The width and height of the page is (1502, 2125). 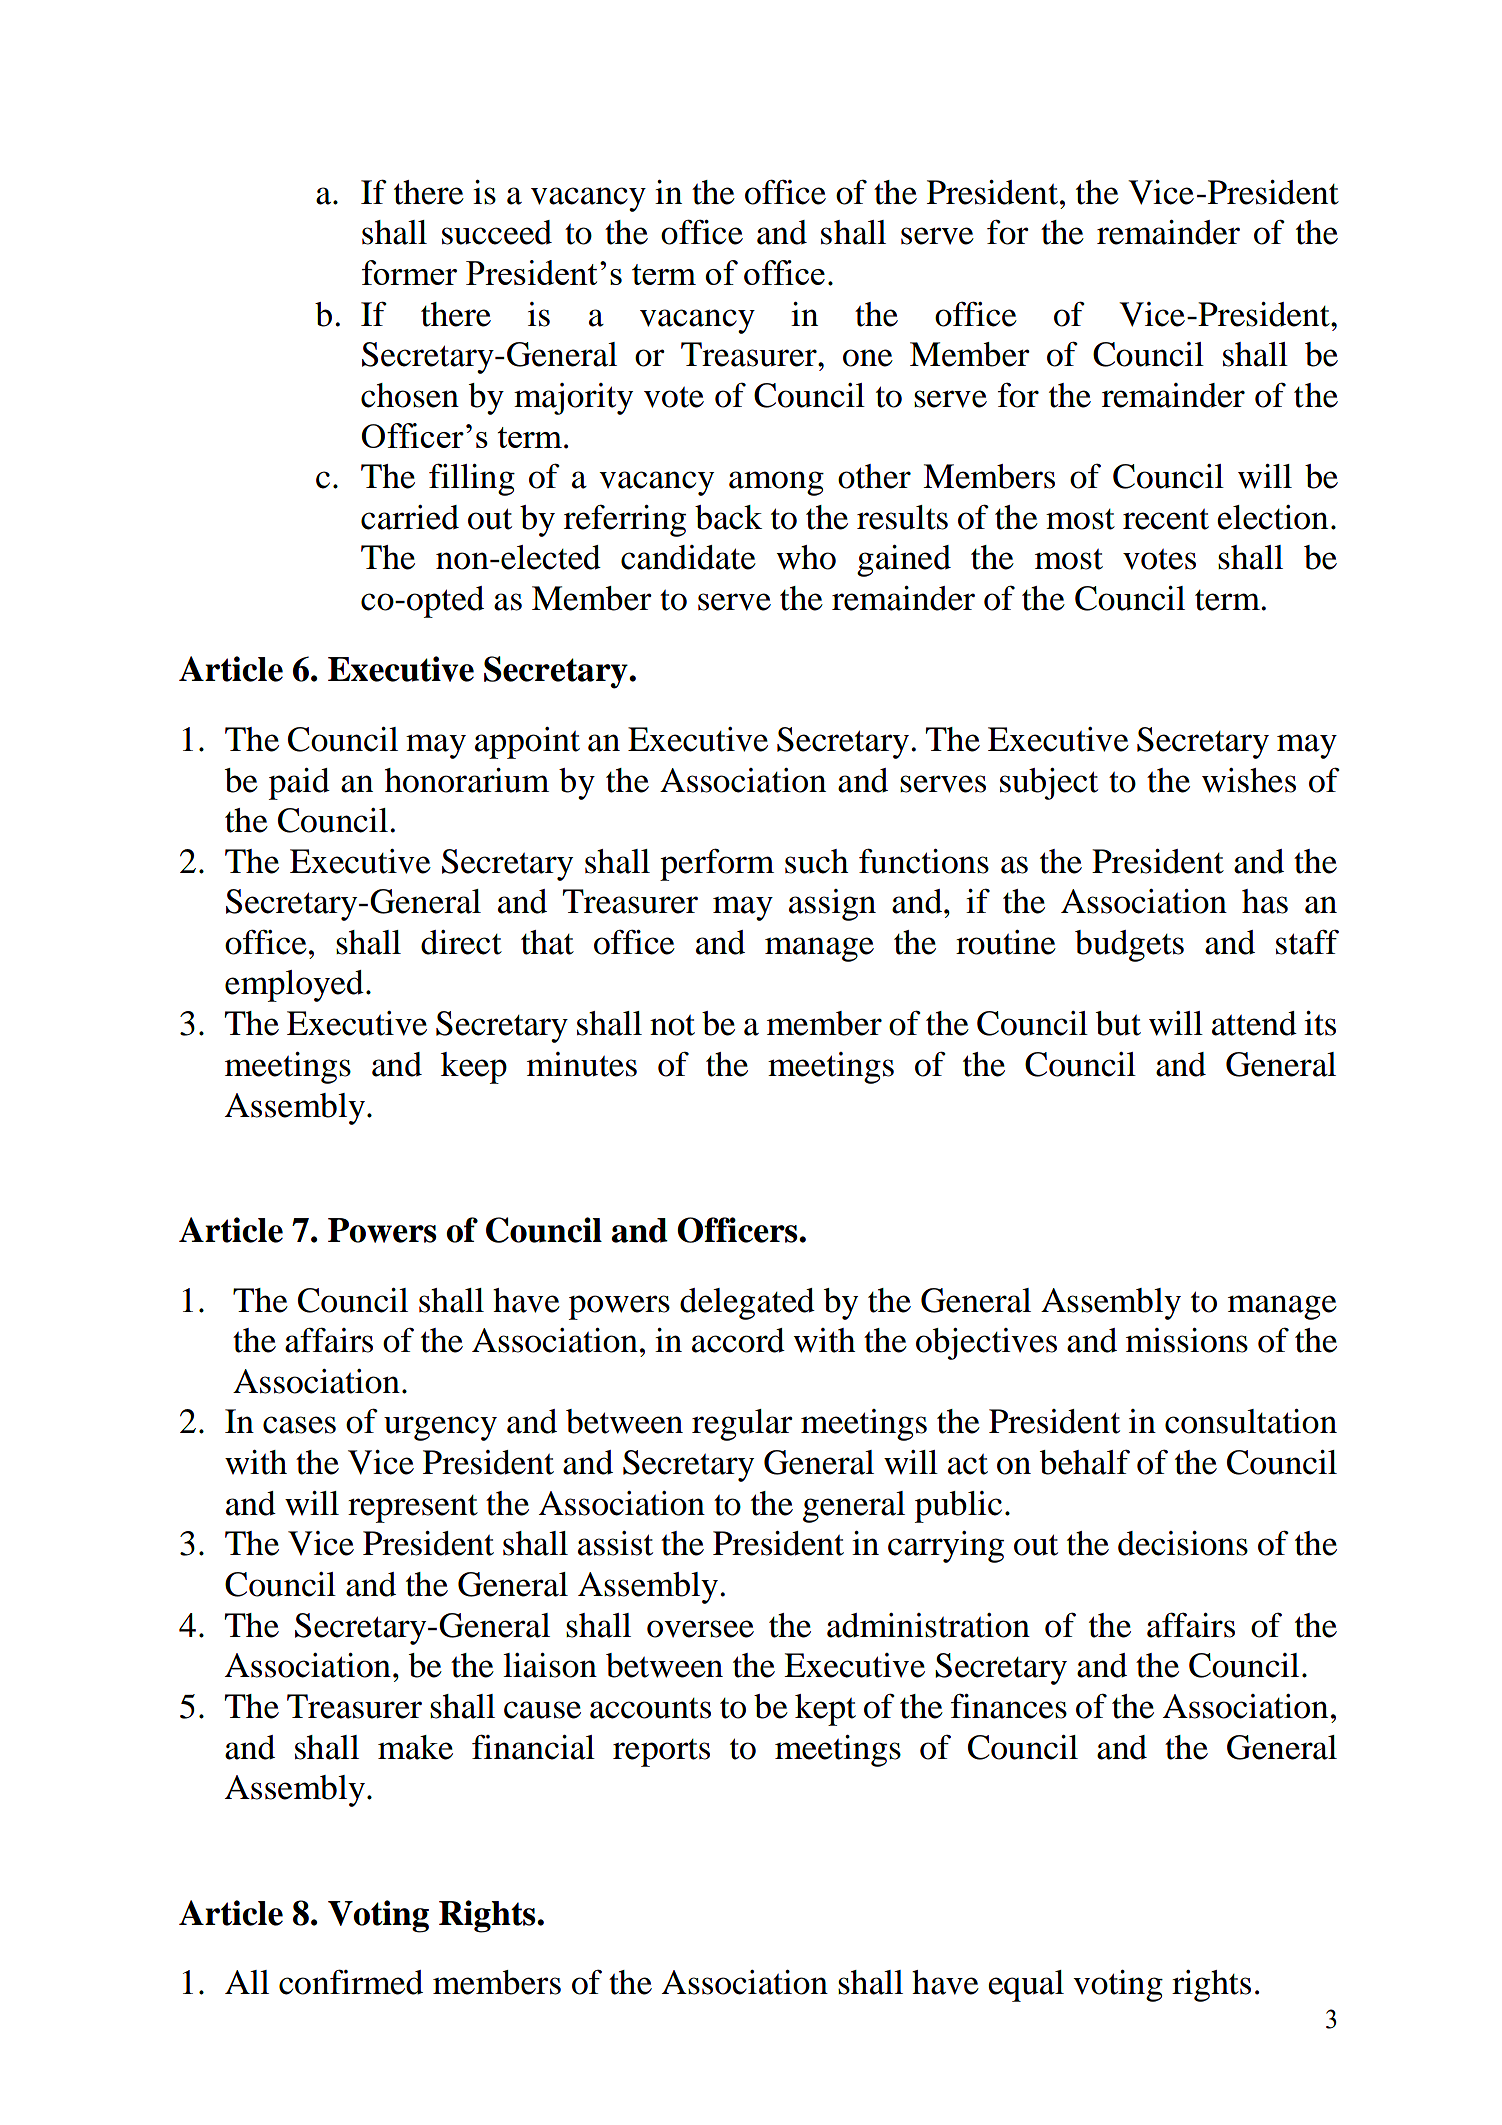 What do you see at coordinates (440, 1428) in the page?
I see `urgency` at bounding box center [440, 1428].
